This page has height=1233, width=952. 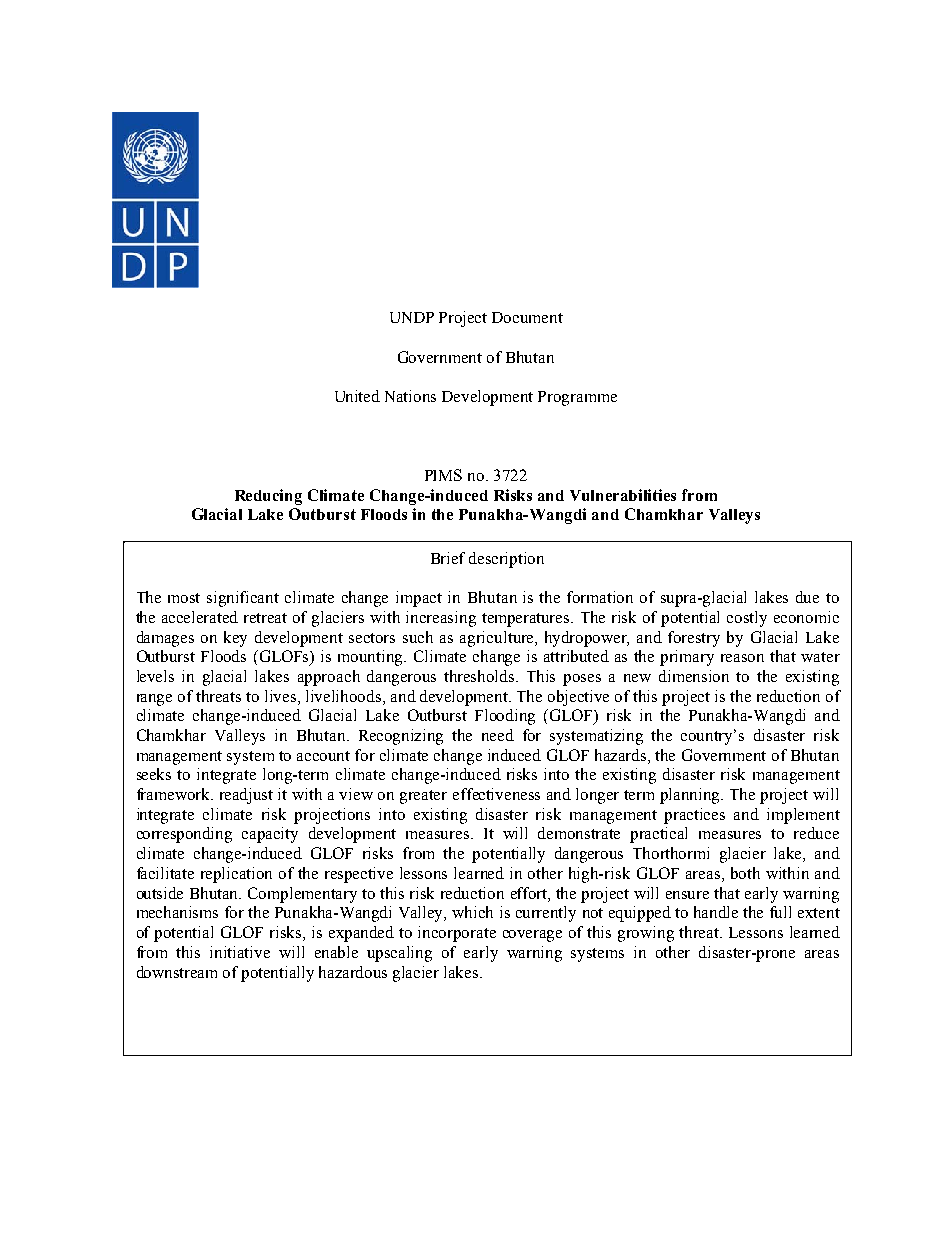 I want to click on Reducing, so click(x=268, y=497).
